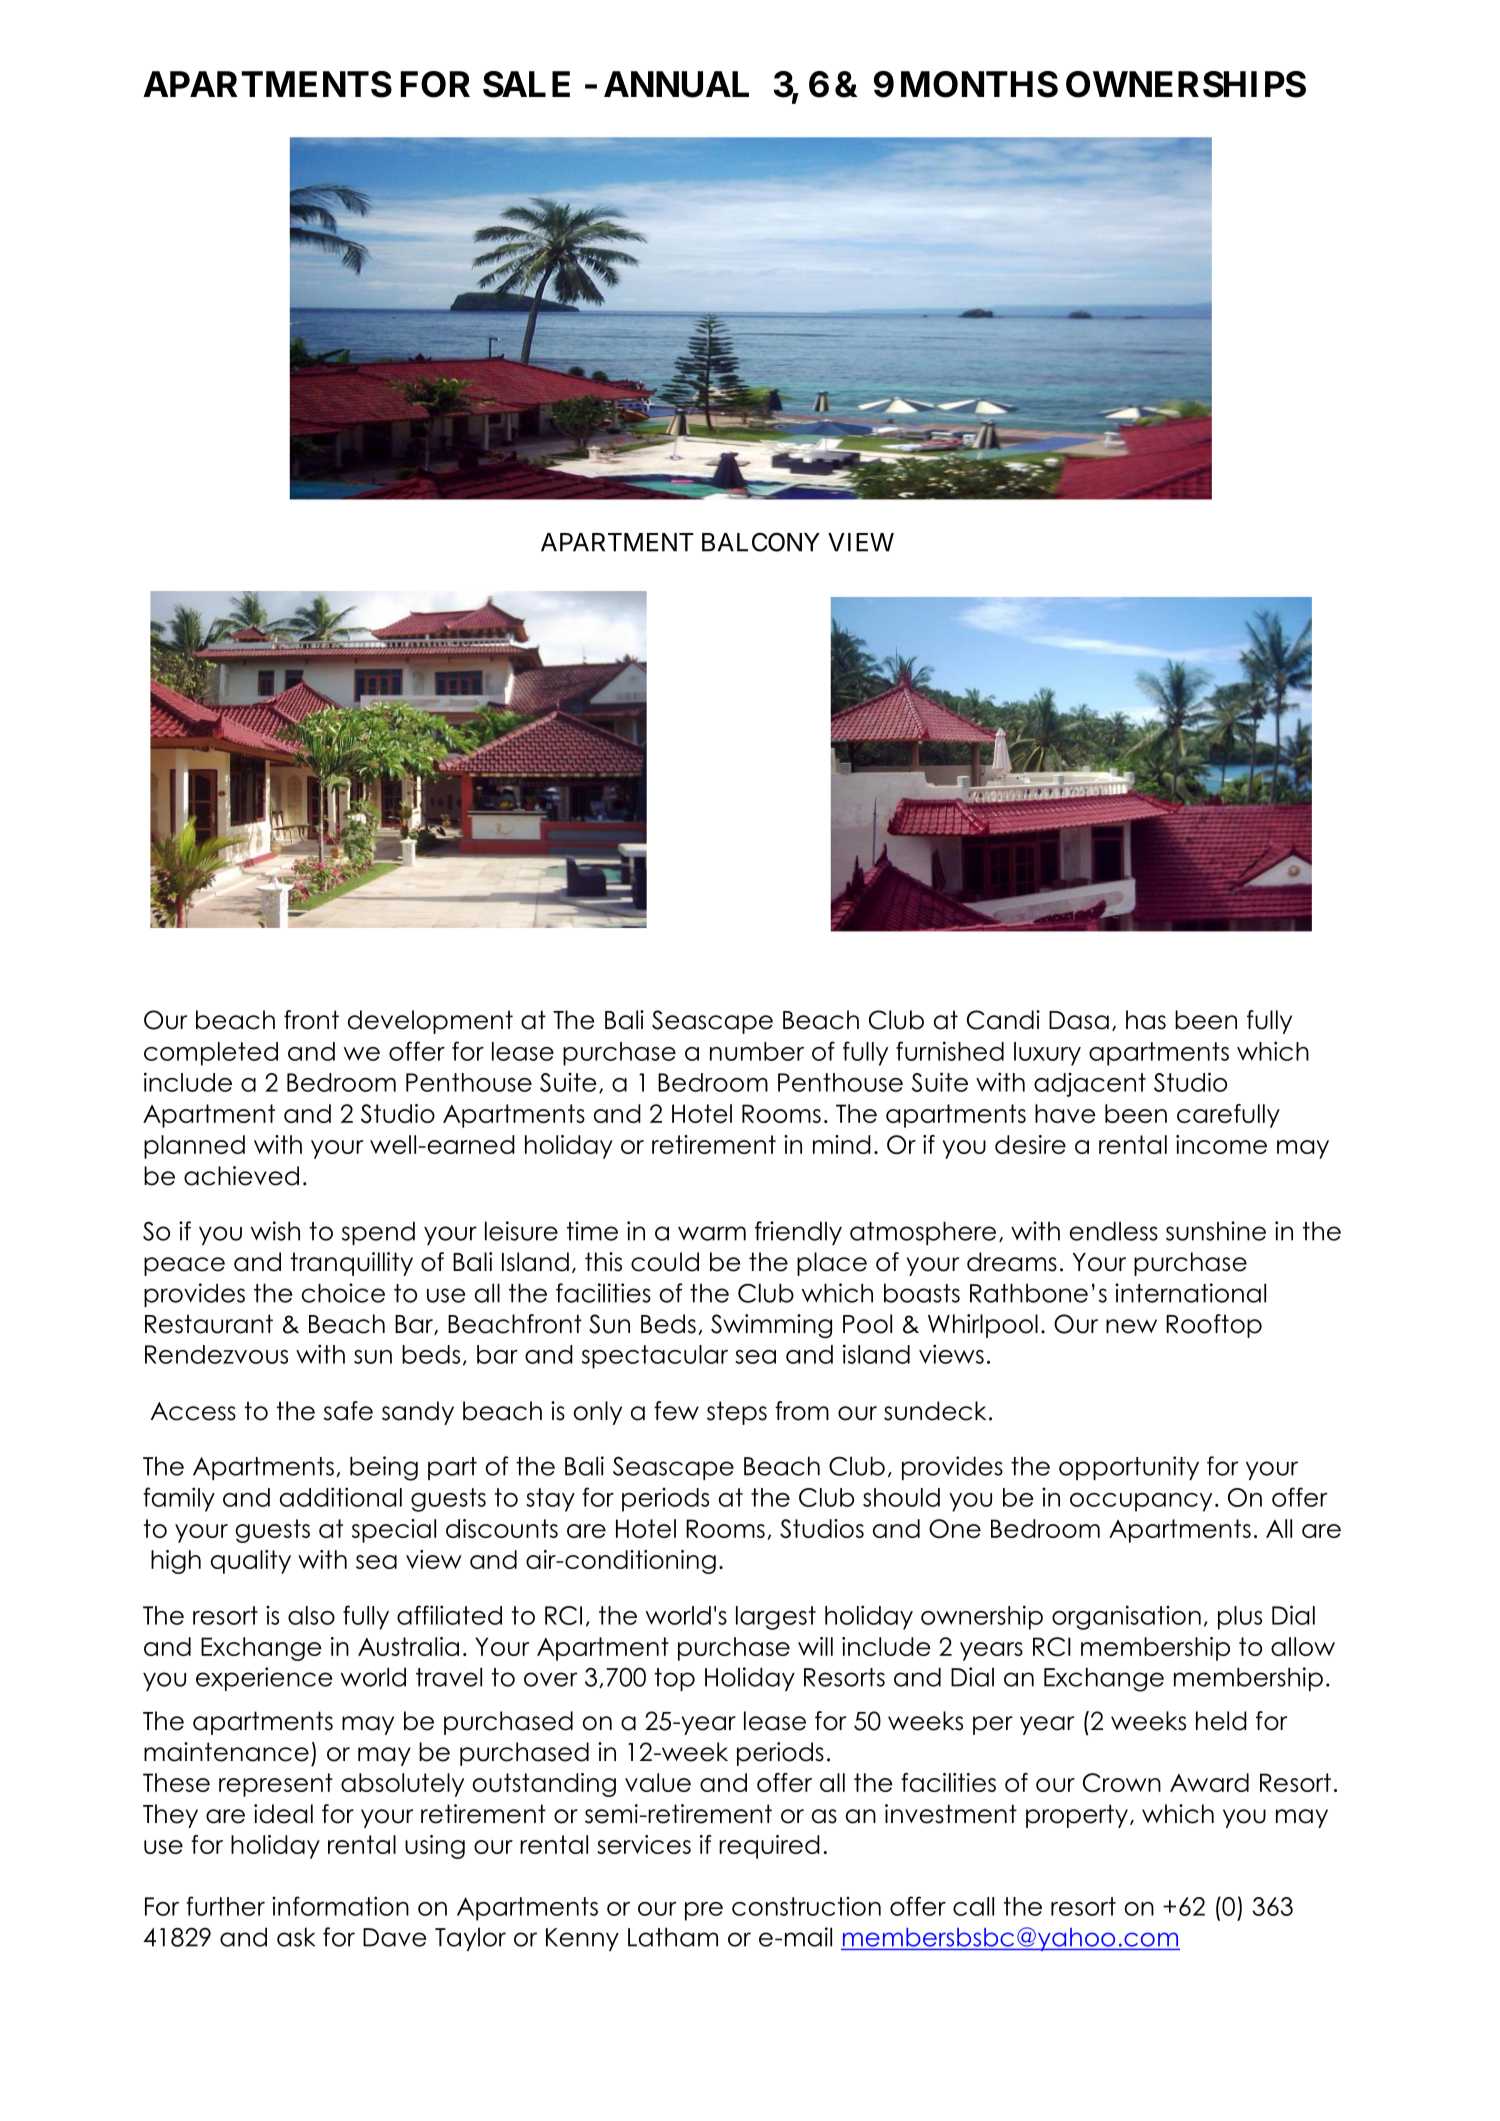  Describe the element at coordinates (769, 1847) in the screenshot. I see `required` at that location.
